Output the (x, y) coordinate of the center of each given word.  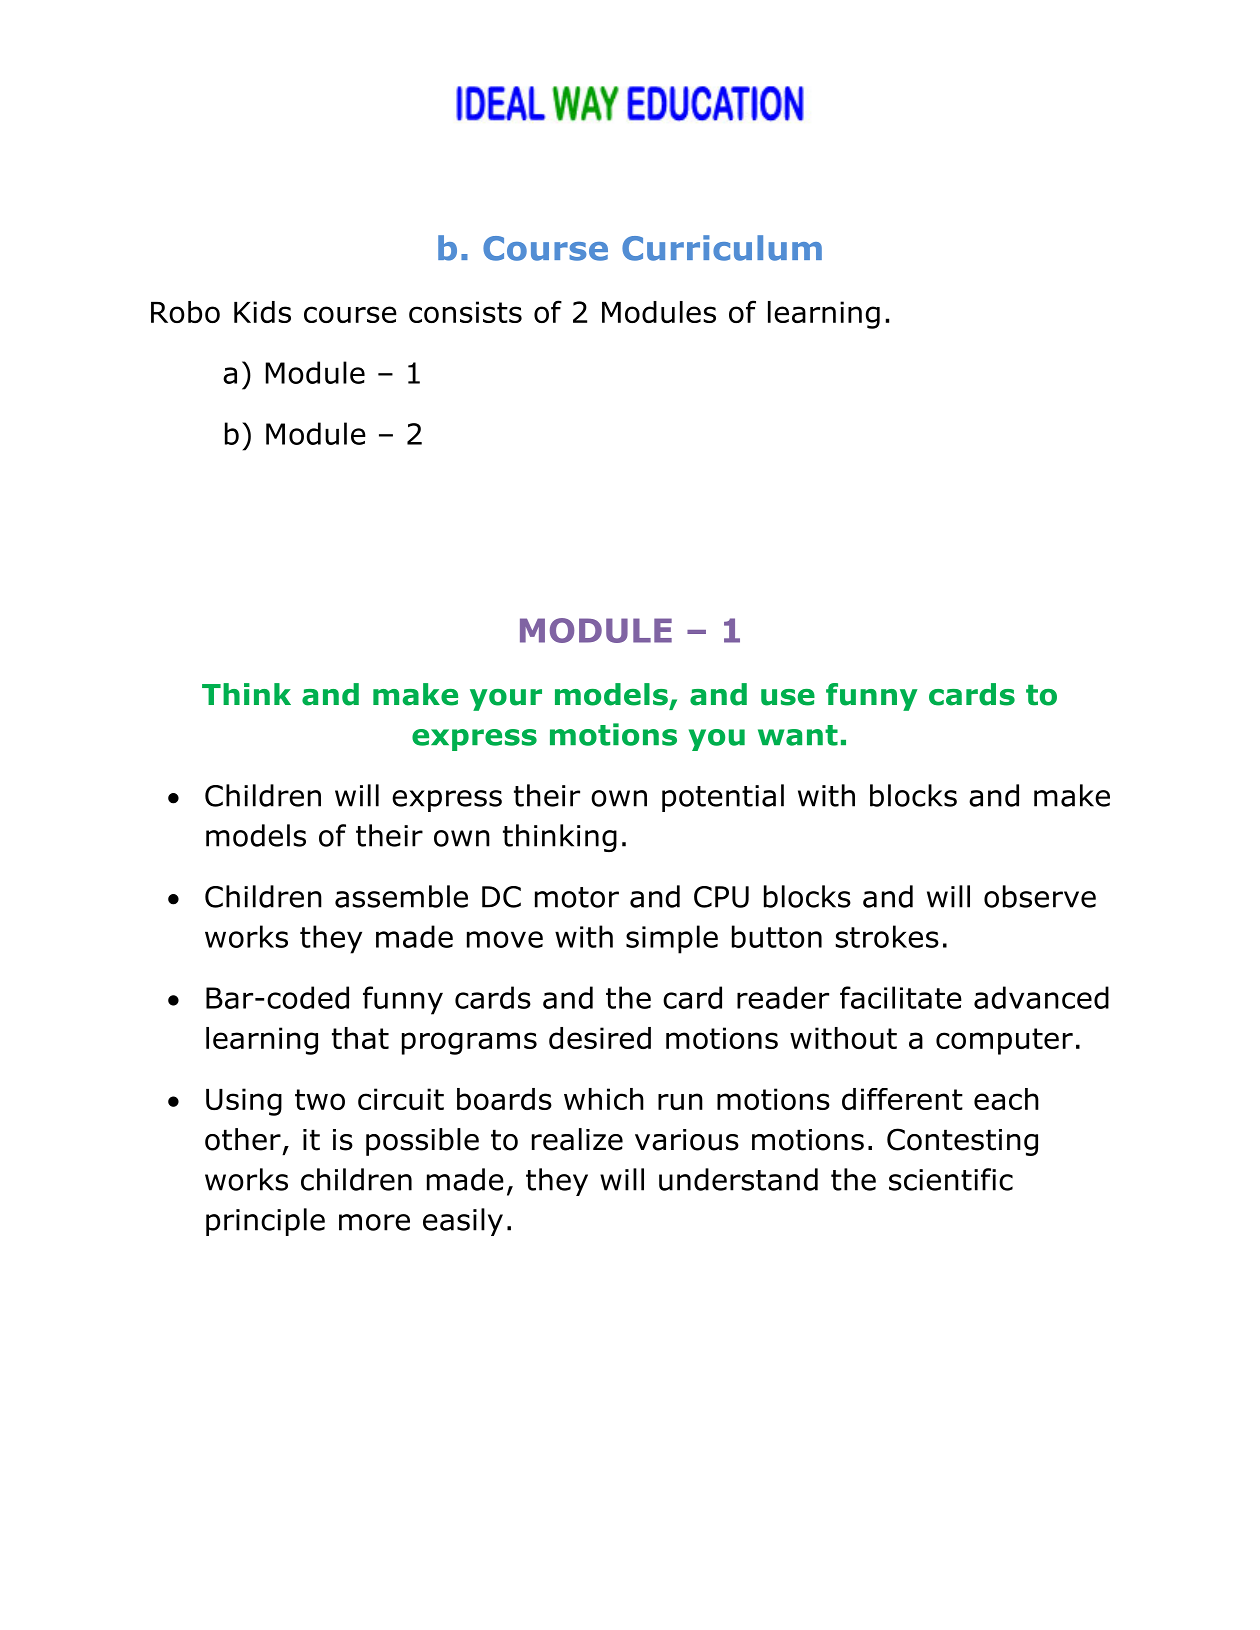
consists (465, 312)
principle (265, 1222)
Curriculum (722, 248)
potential (723, 798)
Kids (262, 312)
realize (577, 1139)
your (506, 700)
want (798, 735)
